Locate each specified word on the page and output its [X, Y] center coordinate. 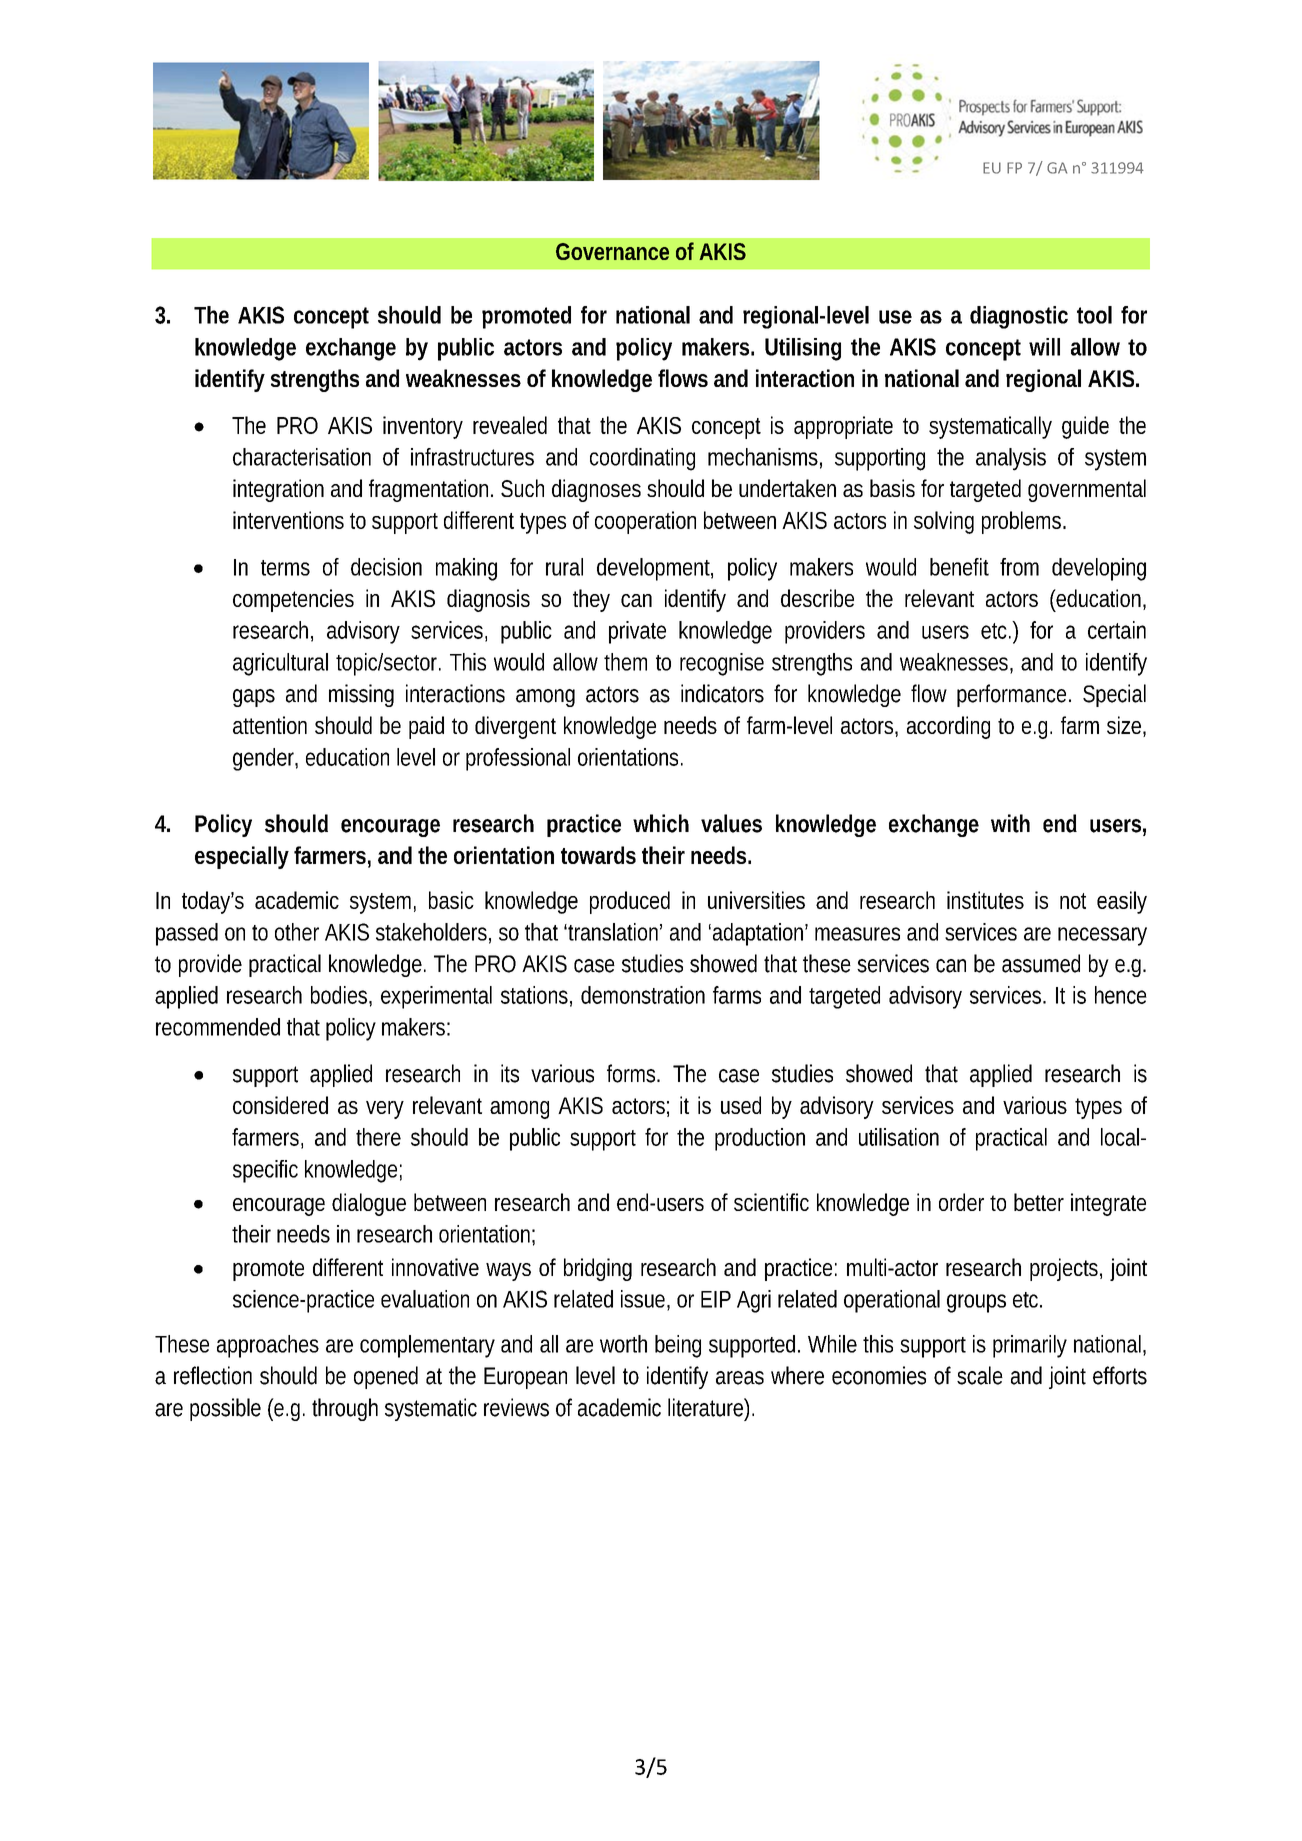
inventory [423, 427]
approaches [268, 1346]
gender [265, 759]
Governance [612, 251]
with [1010, 823]
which [661, 823]
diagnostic [1019, 317]
